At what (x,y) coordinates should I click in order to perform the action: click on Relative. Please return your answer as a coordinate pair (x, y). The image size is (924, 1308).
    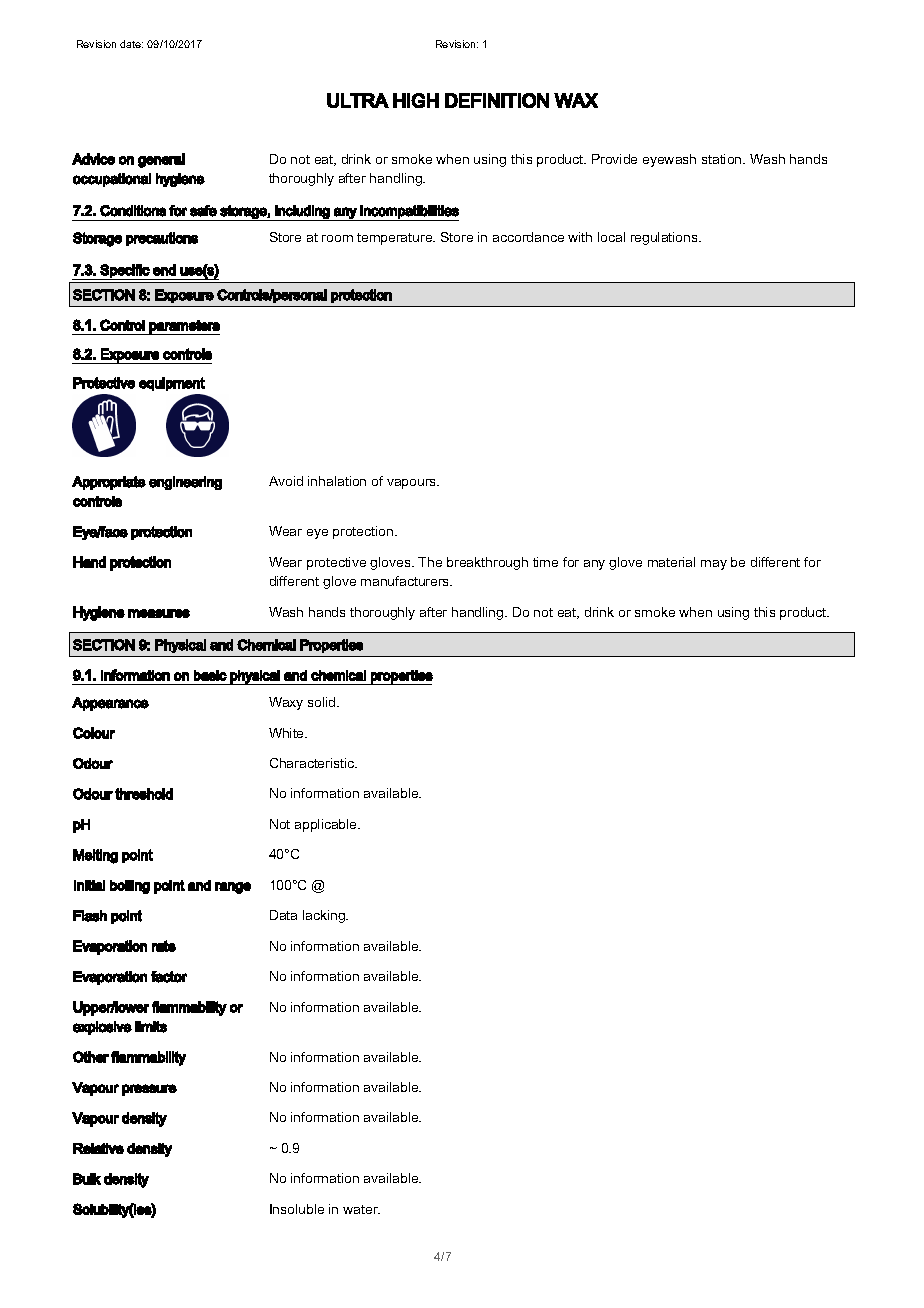
    Looking at the image, I should click on (98, 1148).
